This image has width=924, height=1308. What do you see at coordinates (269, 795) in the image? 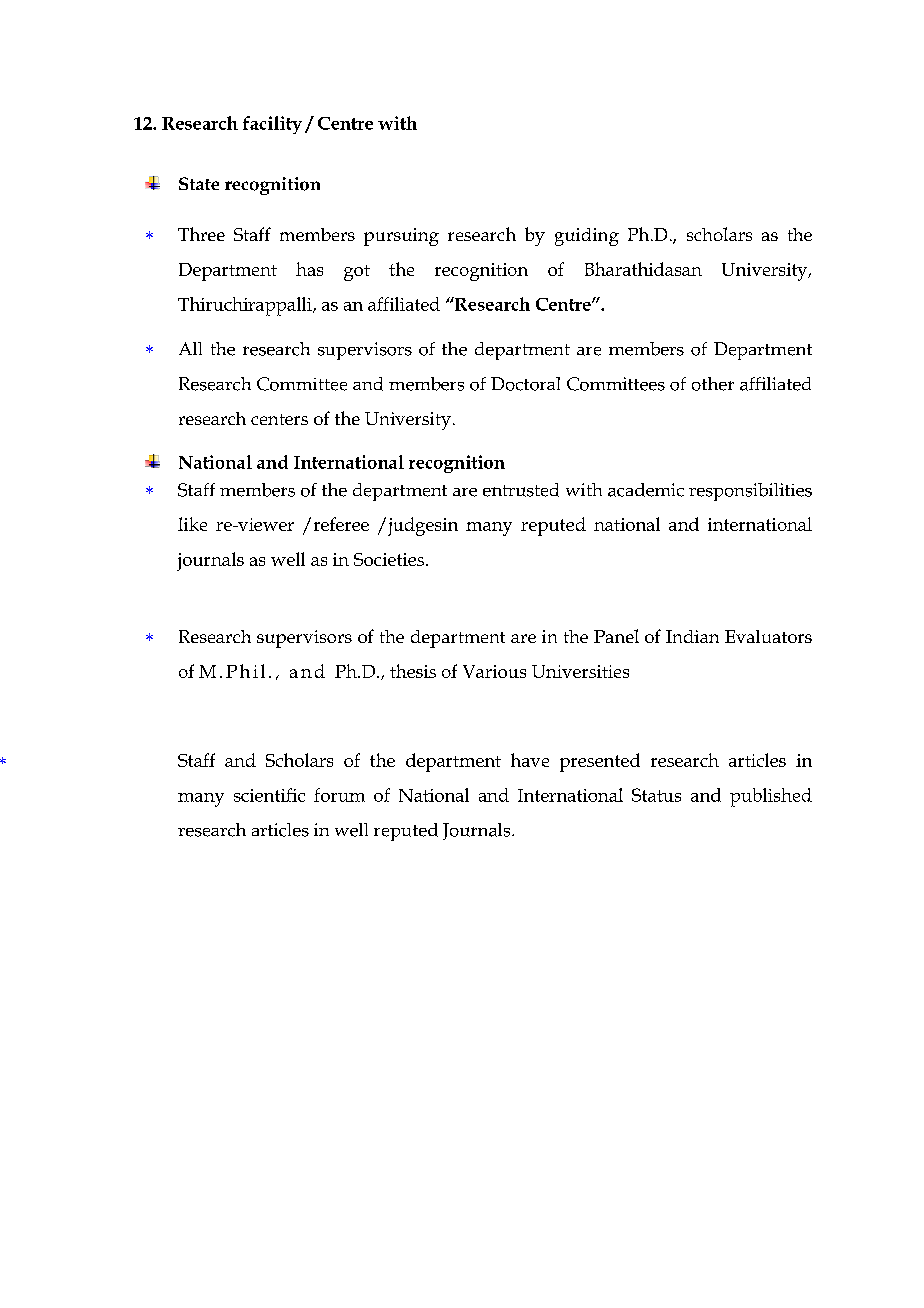
I see `scientific` at bounding box center [269, 795].
